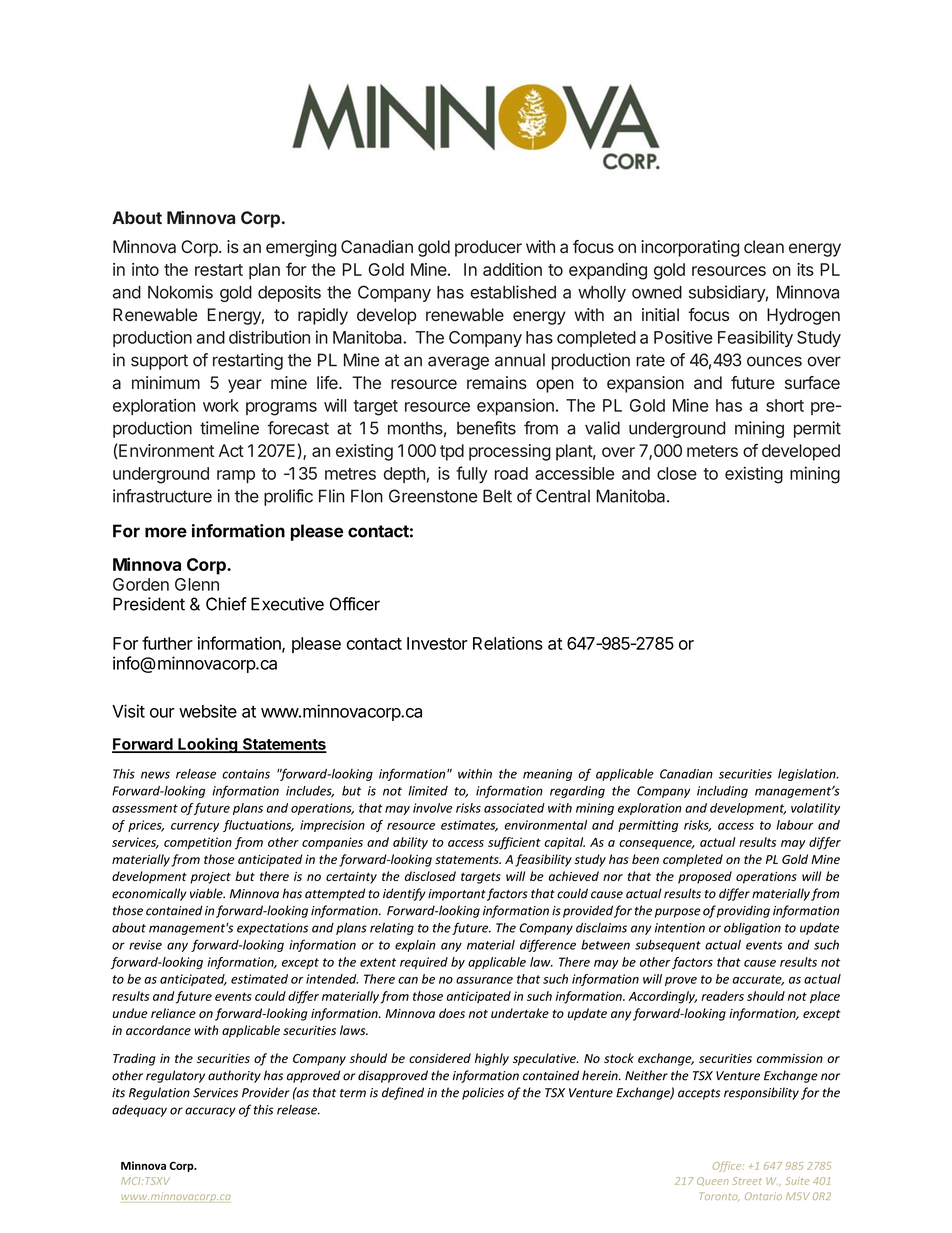 The height and width of the screenshot is (1233, 952). I want to click on into, so click(145, 269).
